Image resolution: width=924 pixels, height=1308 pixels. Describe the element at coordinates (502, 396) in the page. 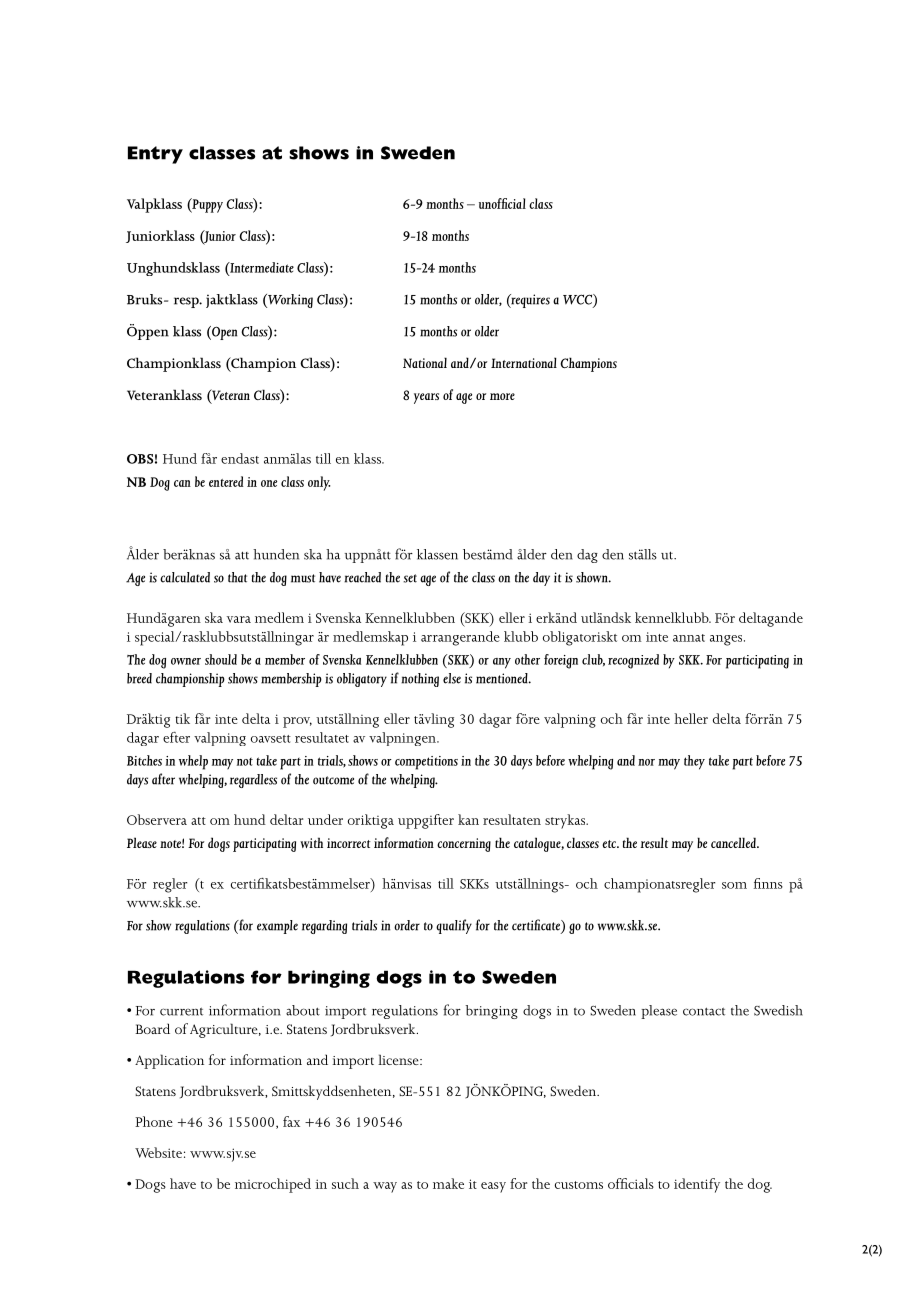

I see `more` at that location.
